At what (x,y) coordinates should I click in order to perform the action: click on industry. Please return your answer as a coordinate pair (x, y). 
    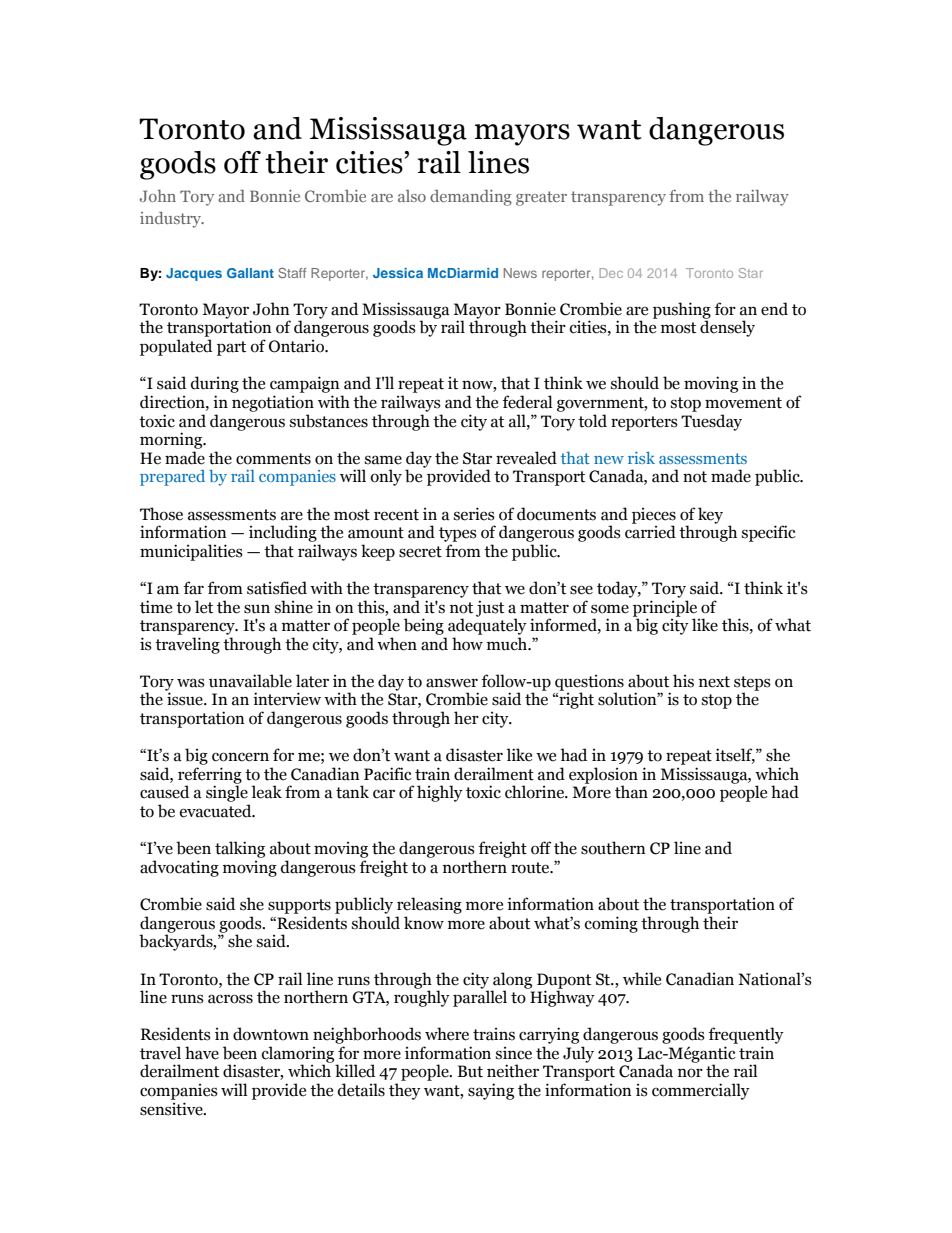
    Looking at the image, I should click on (172, 220).
